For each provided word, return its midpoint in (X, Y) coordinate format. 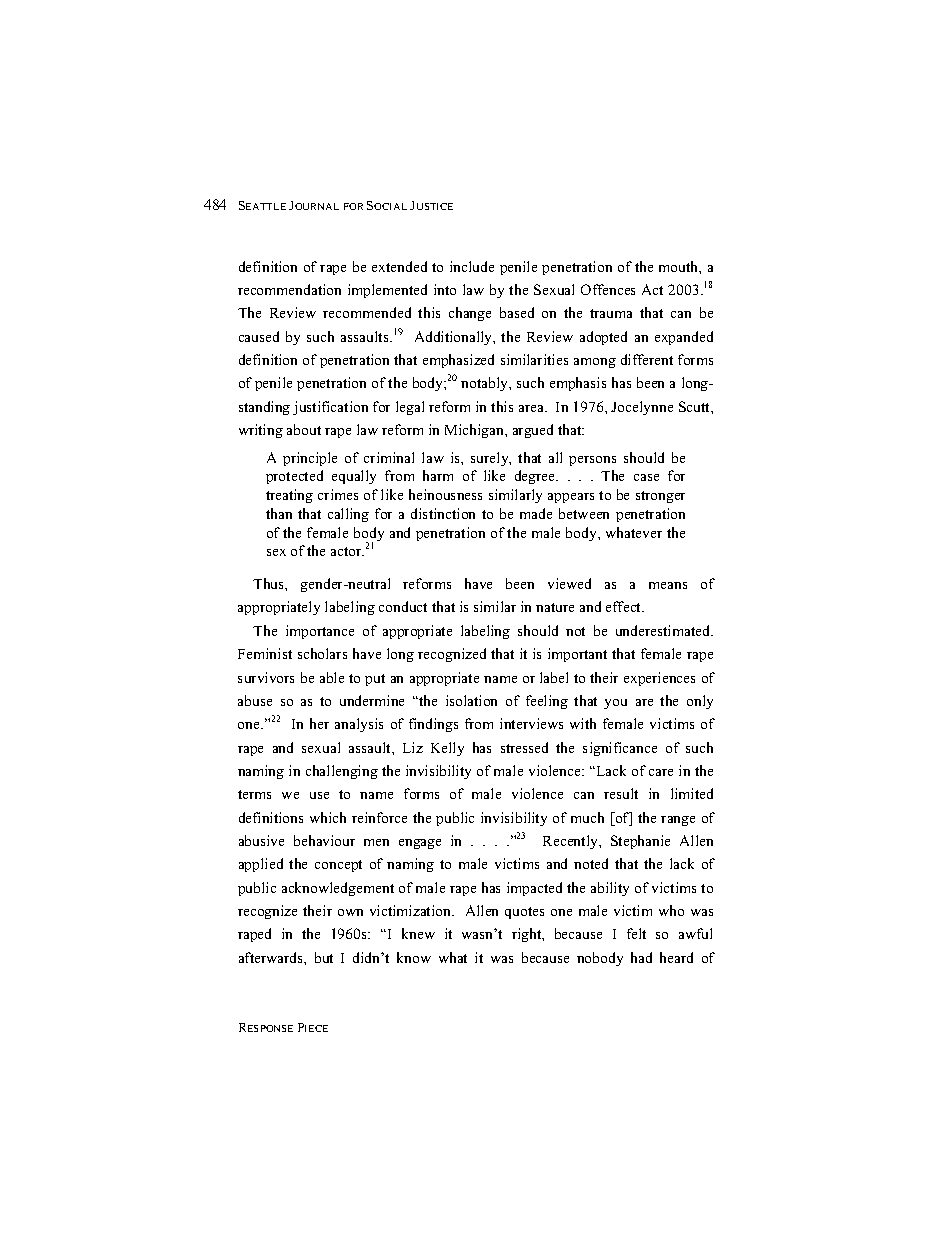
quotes (524, 913)
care (661, 772)
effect (625, 606)
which (328, 817)
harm (438, 475)
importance (320, 632)
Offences (608, 289)
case (646, 477)
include (472, 266)
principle (310, 459)
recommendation (289, 289)
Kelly (447, 749)
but (324, 957)
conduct (403, 606)
